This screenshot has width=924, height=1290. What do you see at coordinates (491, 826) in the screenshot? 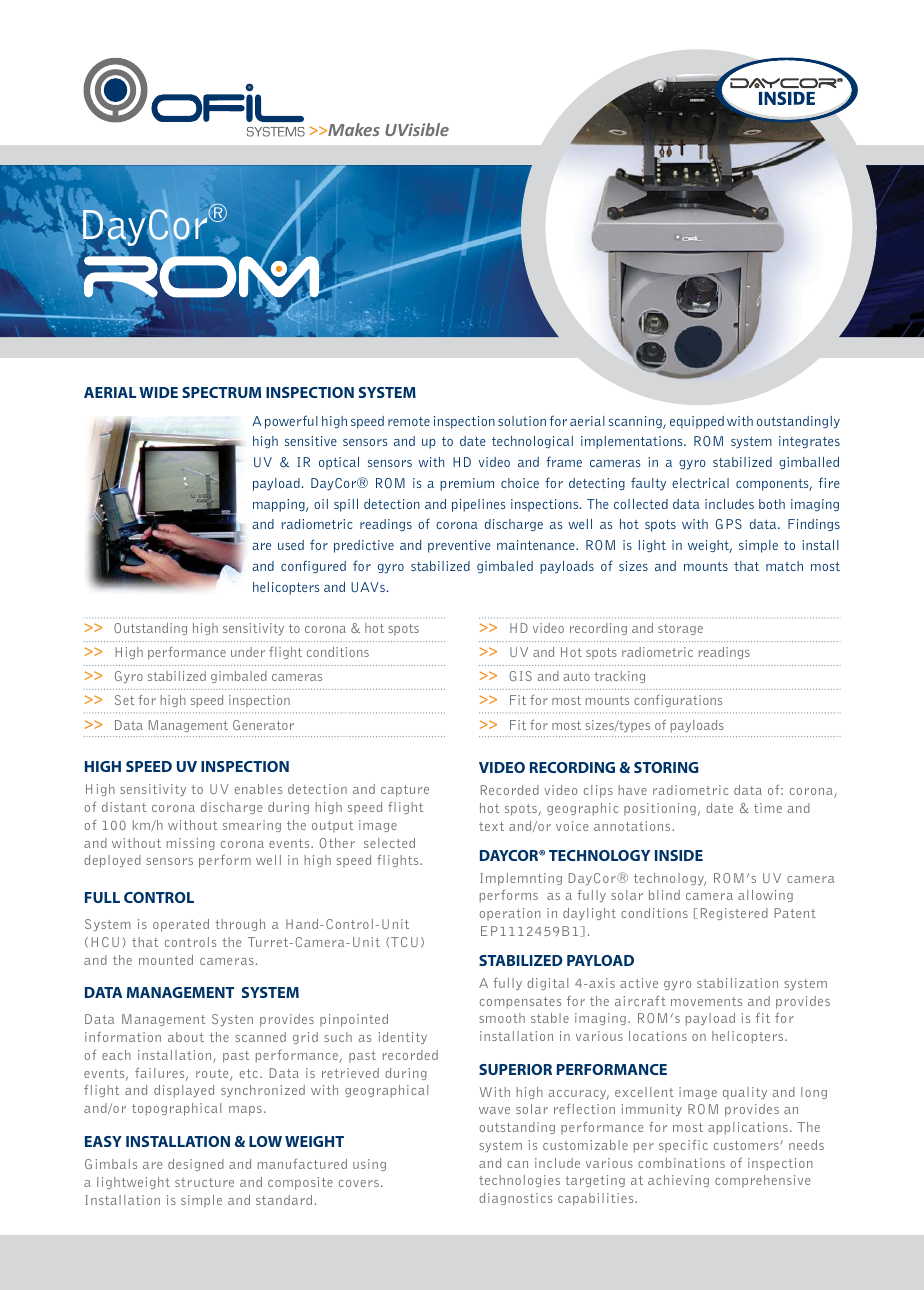
I see `text` at bounding box center [491, 826].
